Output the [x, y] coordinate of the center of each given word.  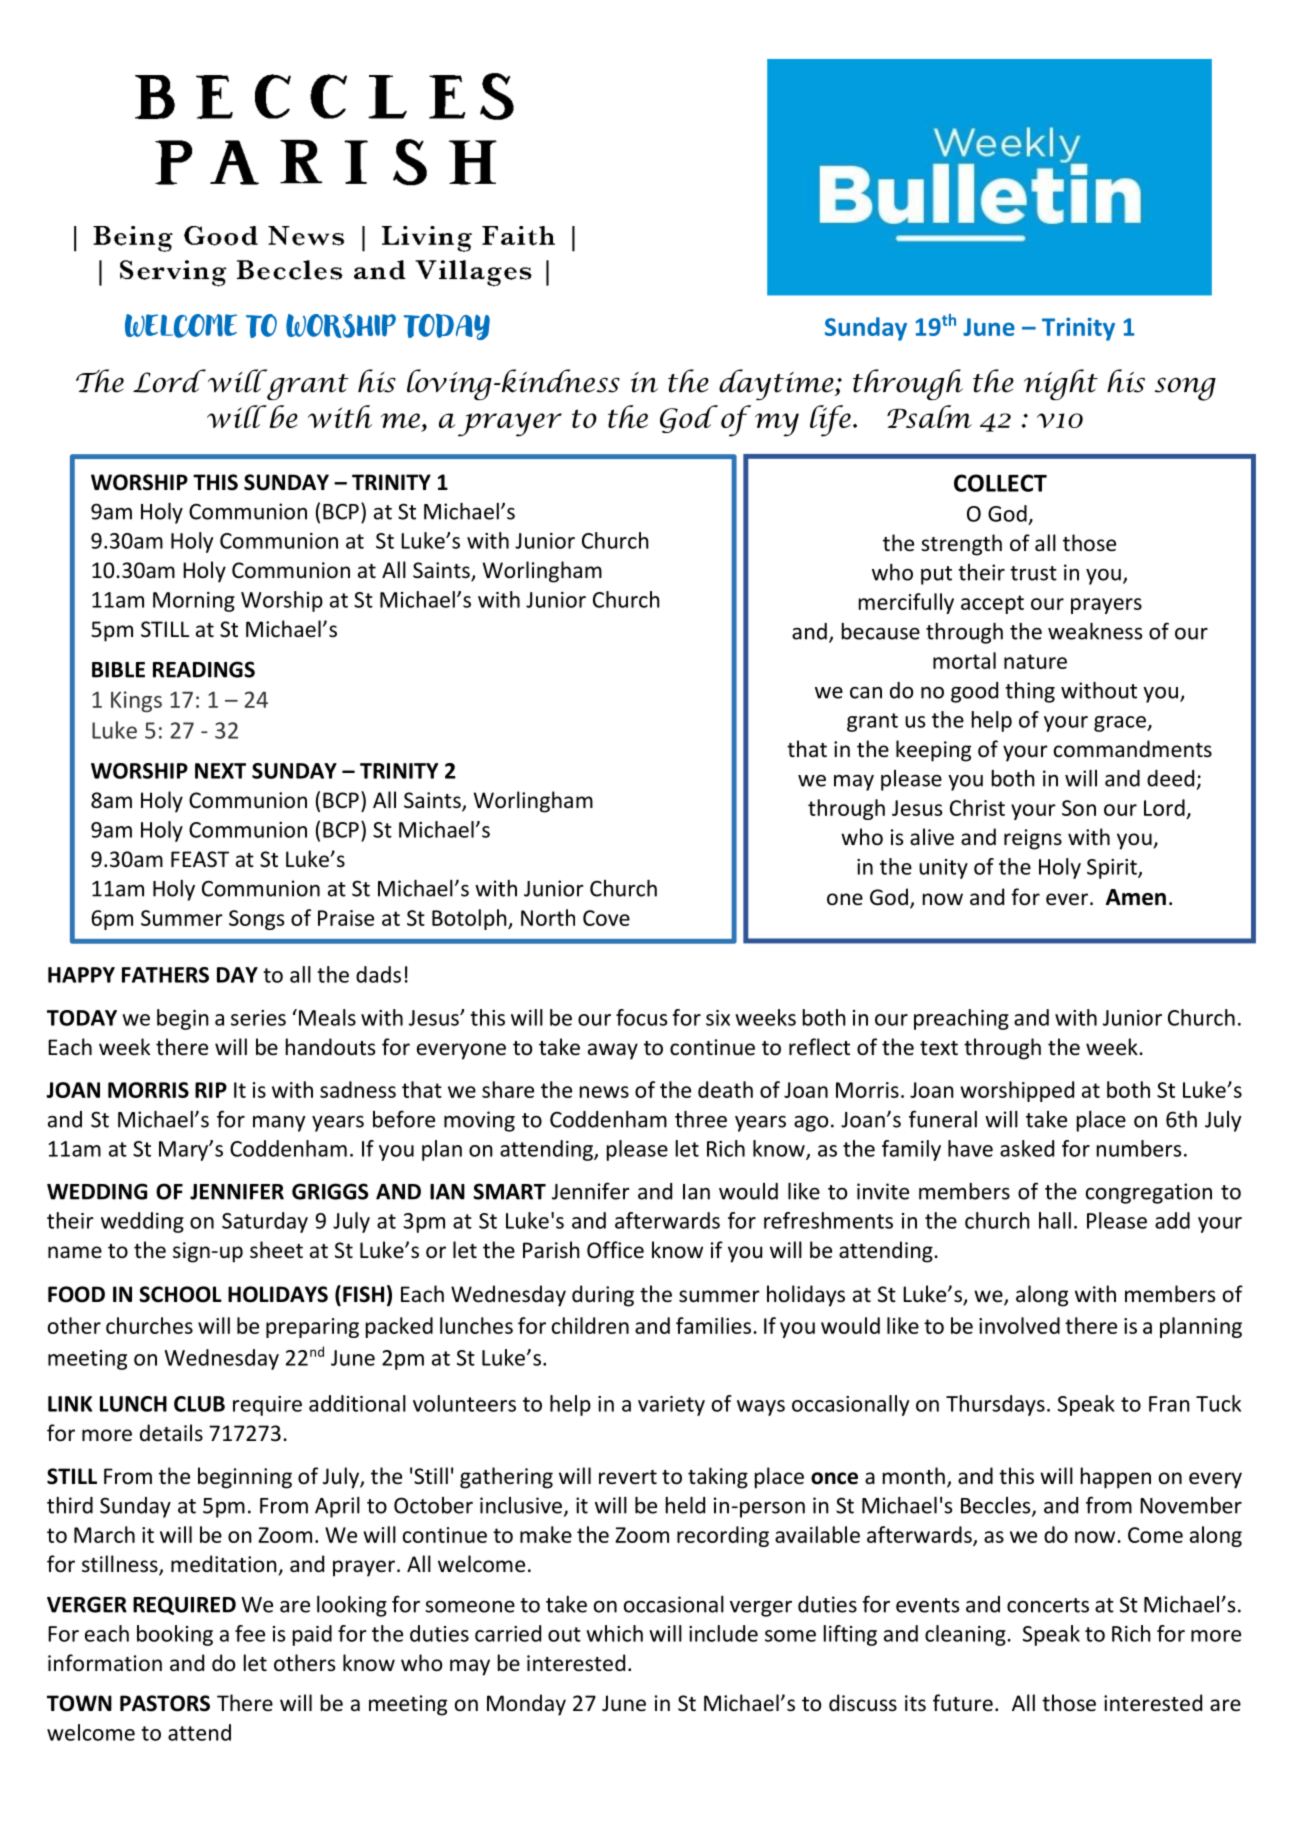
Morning [194, 602]
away [613, 1051]
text [939, 1048]
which [614, 1633]
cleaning [965, 1635]
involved [1019, 1325]
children [590, 1325]
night [1061, 384]
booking [175, 1635]
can [866, 693]
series [258, 1018]
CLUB [199, 1404]
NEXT [220, 771]
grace [1121, 724]
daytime [777, 384]
